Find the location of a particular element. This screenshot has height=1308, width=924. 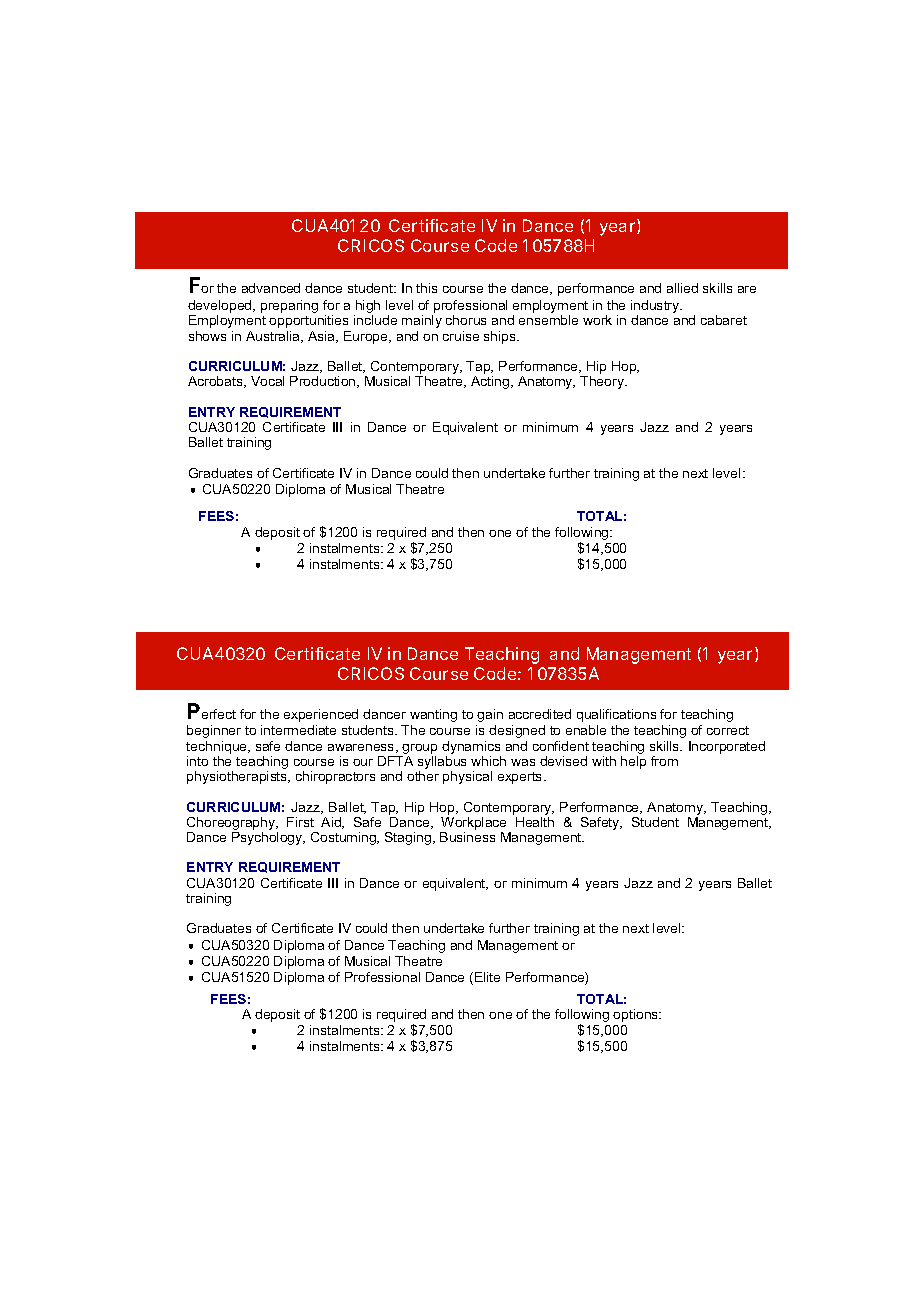

industry is located at coordinates (656, 308).
